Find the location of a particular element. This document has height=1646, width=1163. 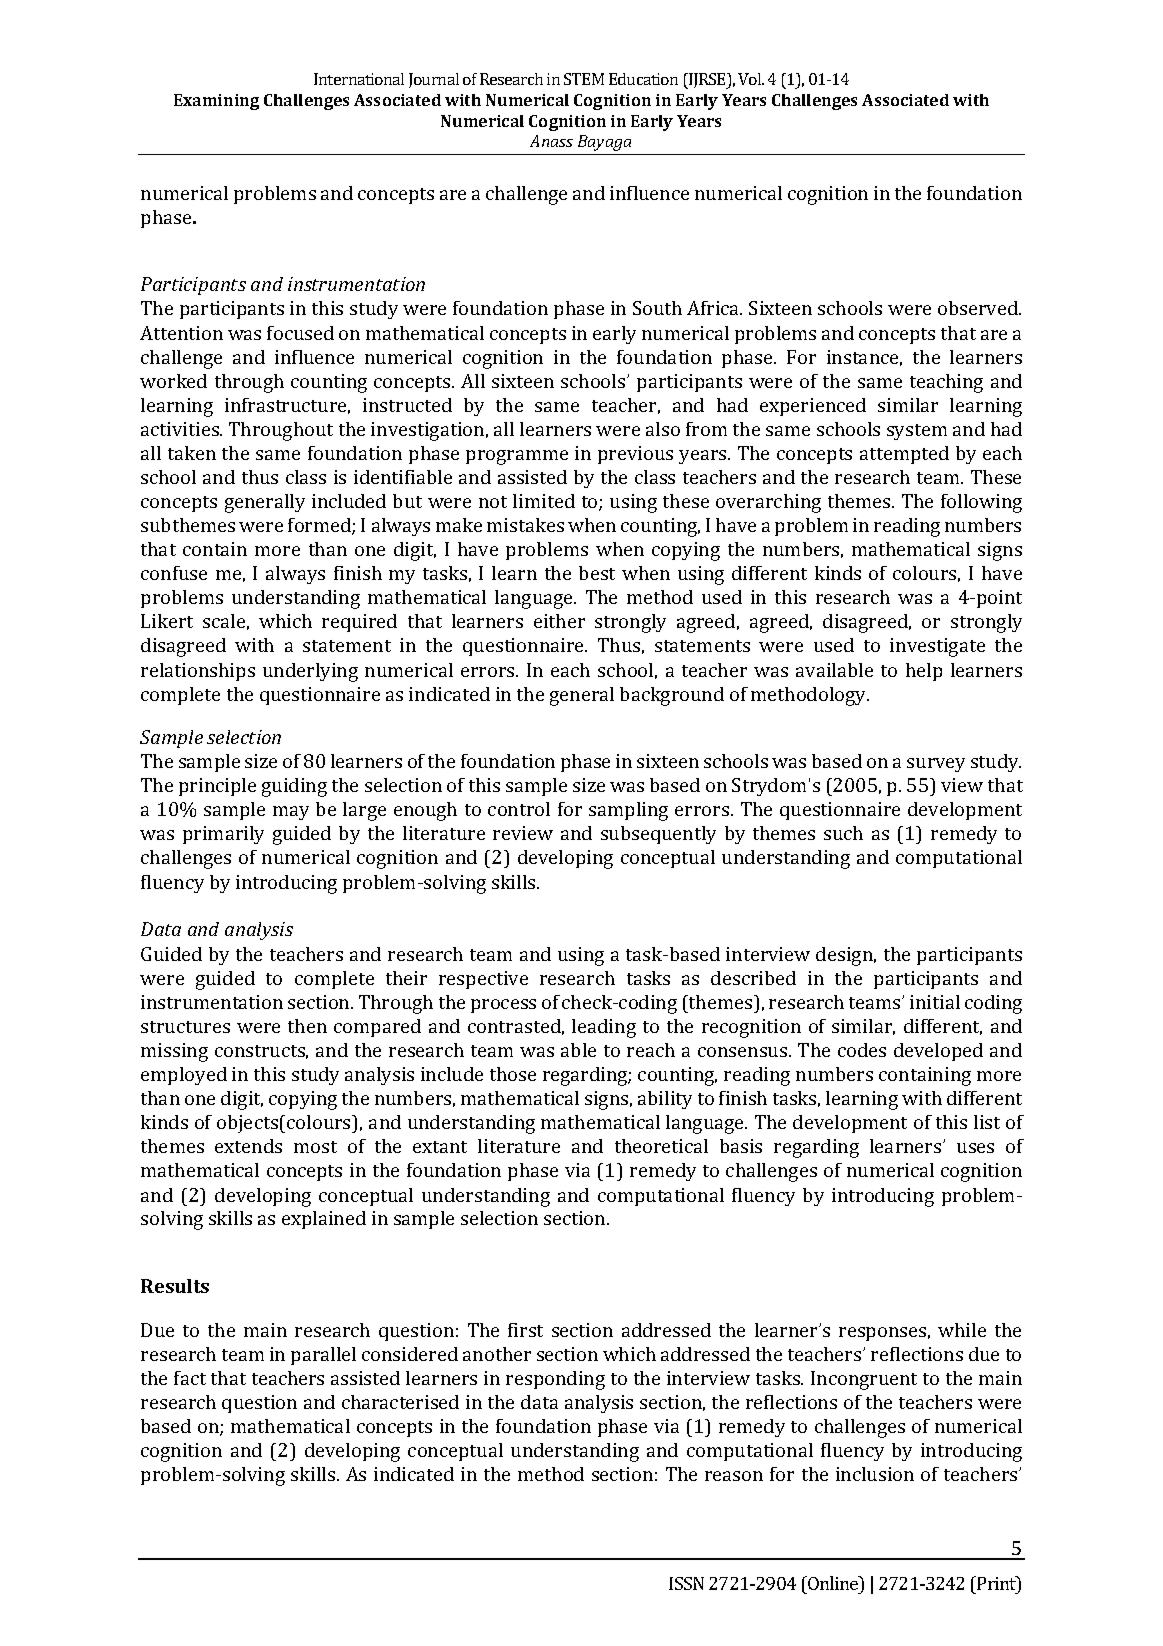

codes is located at coordinates (862, 1050).
